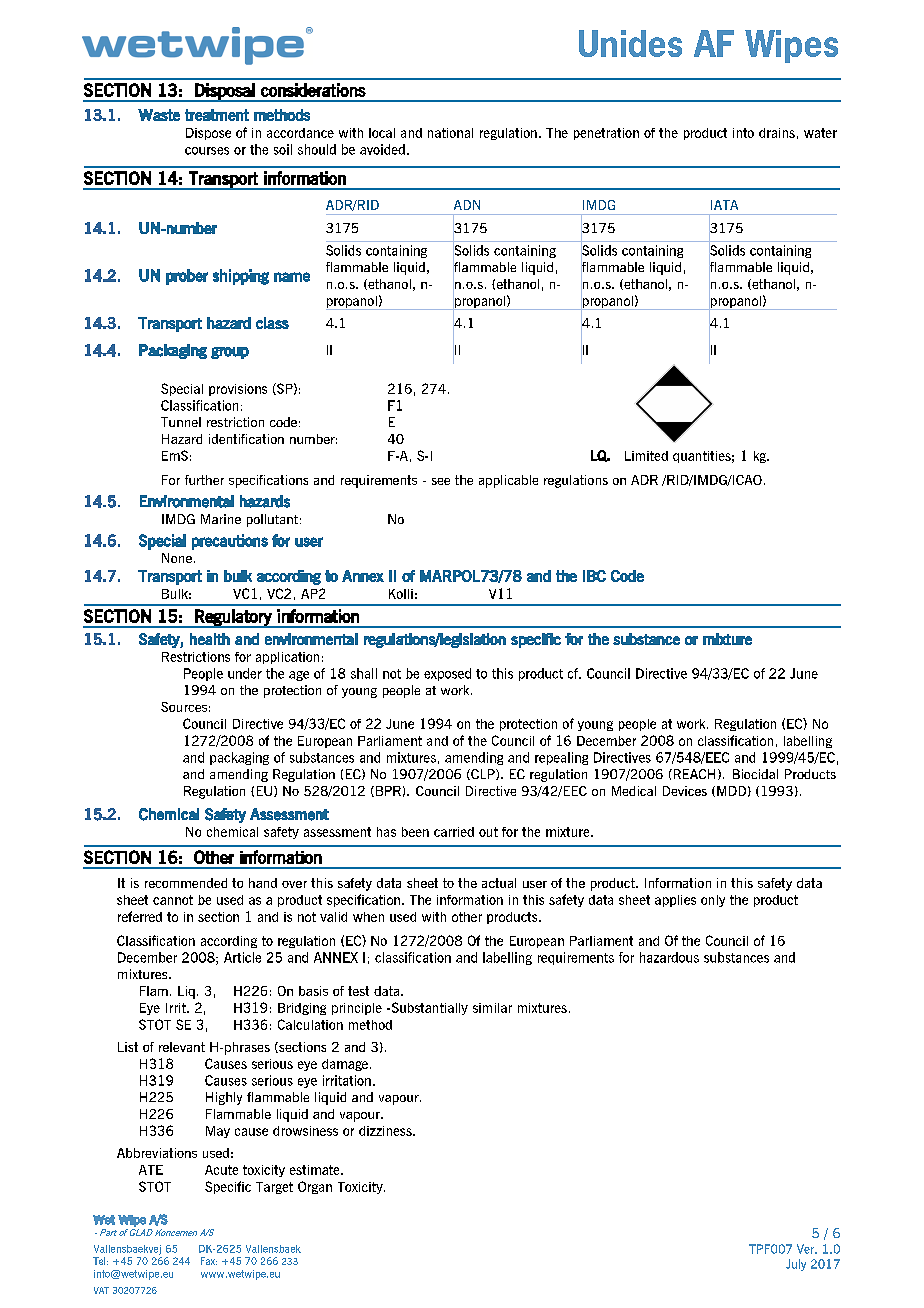  I want to click on Dispose, so click(208, 134).
